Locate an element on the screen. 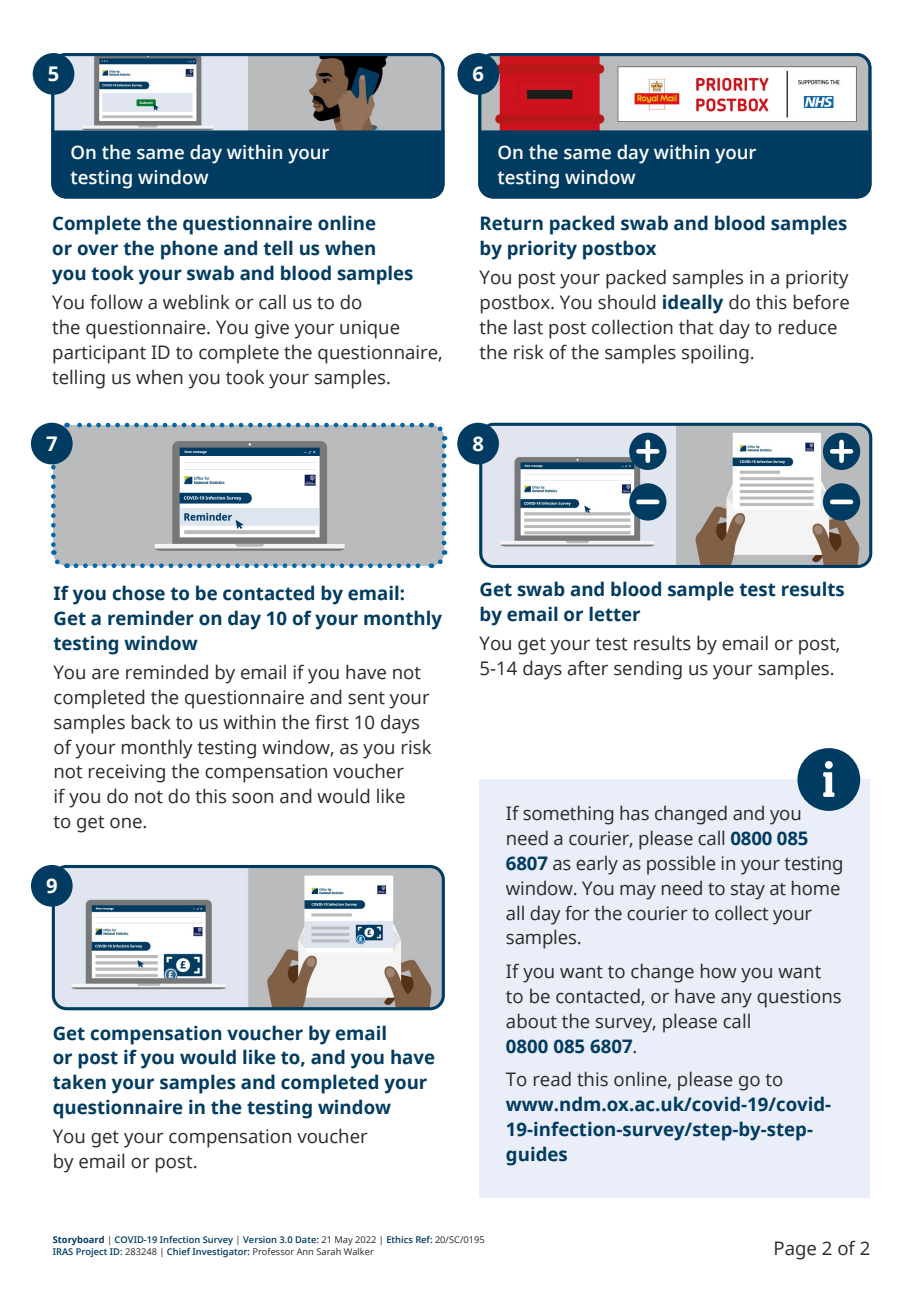 Image resolution: width=924 pixels, height=1308 pixels. spoiling is located at coordinates (715, 354).
